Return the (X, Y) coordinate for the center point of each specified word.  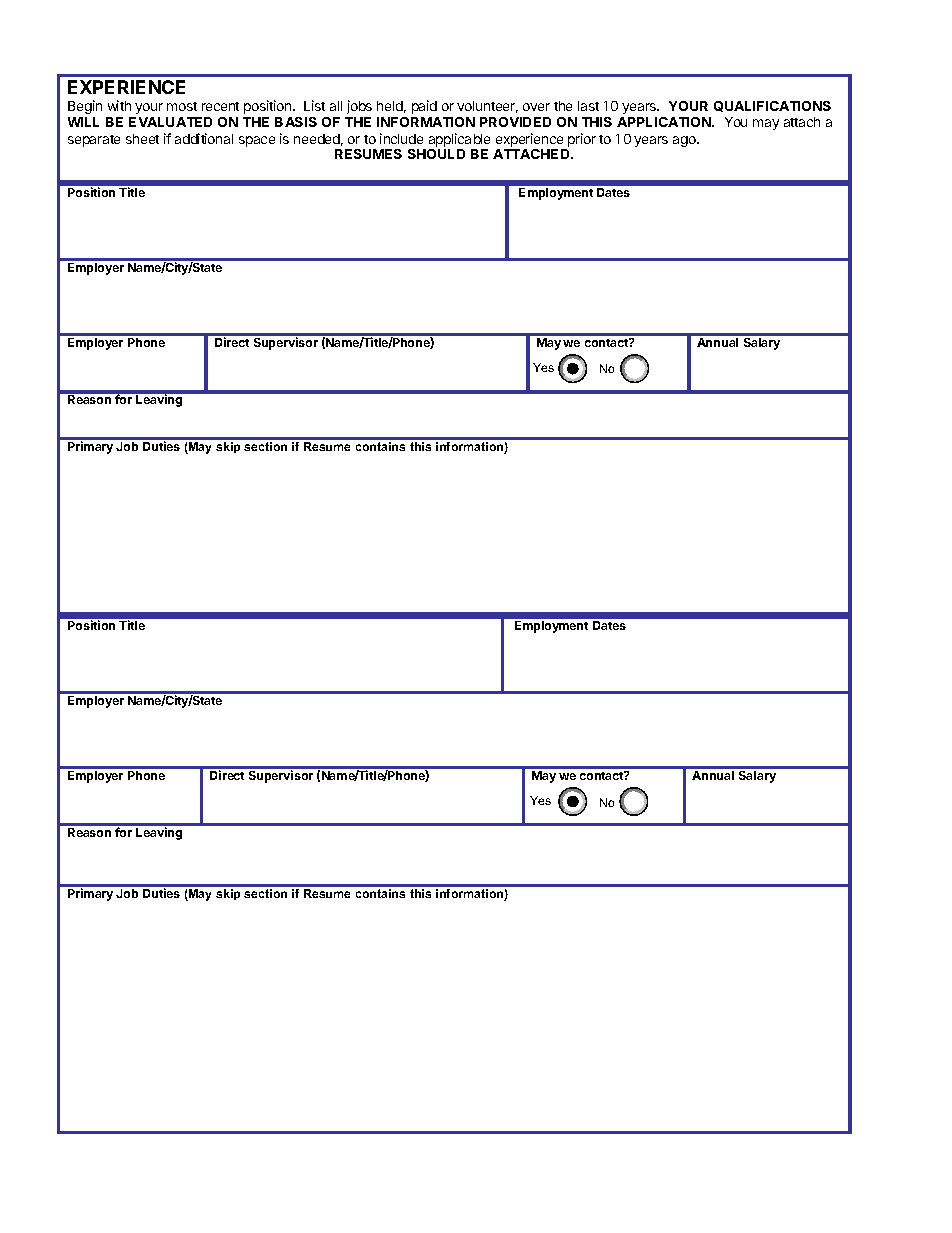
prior (581, 141)
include (401, 138)
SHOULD (436, 154)
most (182, 106)
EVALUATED (170, 122)
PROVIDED (515, 122)
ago (685, 141)
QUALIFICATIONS (772, 106)
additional (204, 138)
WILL (83, 122)
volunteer (487, 107)
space (257, 141)
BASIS (296, 122)
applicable (459, 141)
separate (94, 141)
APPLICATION (665, 122)
